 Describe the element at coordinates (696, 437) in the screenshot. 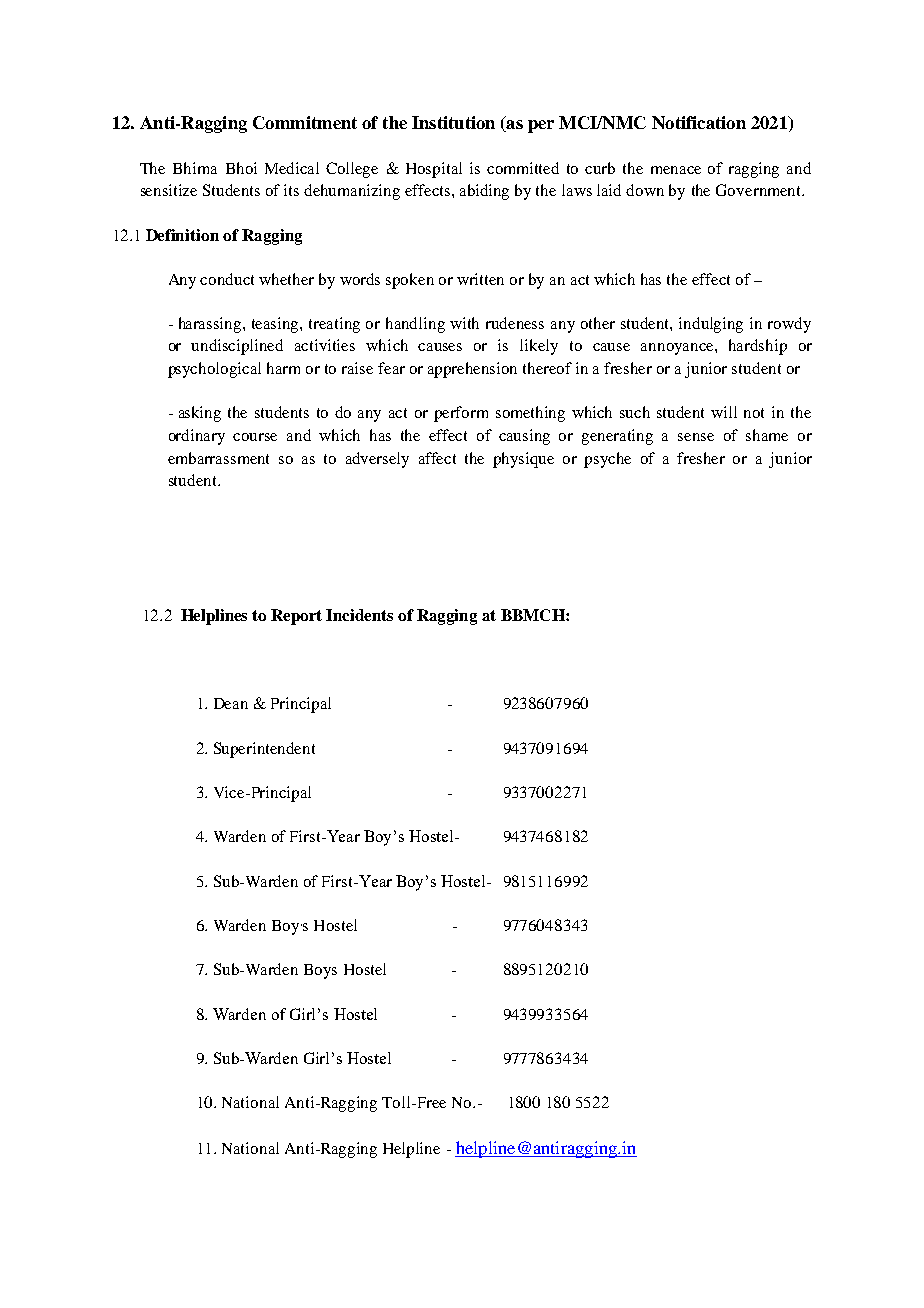

I see `sense` at that location.
